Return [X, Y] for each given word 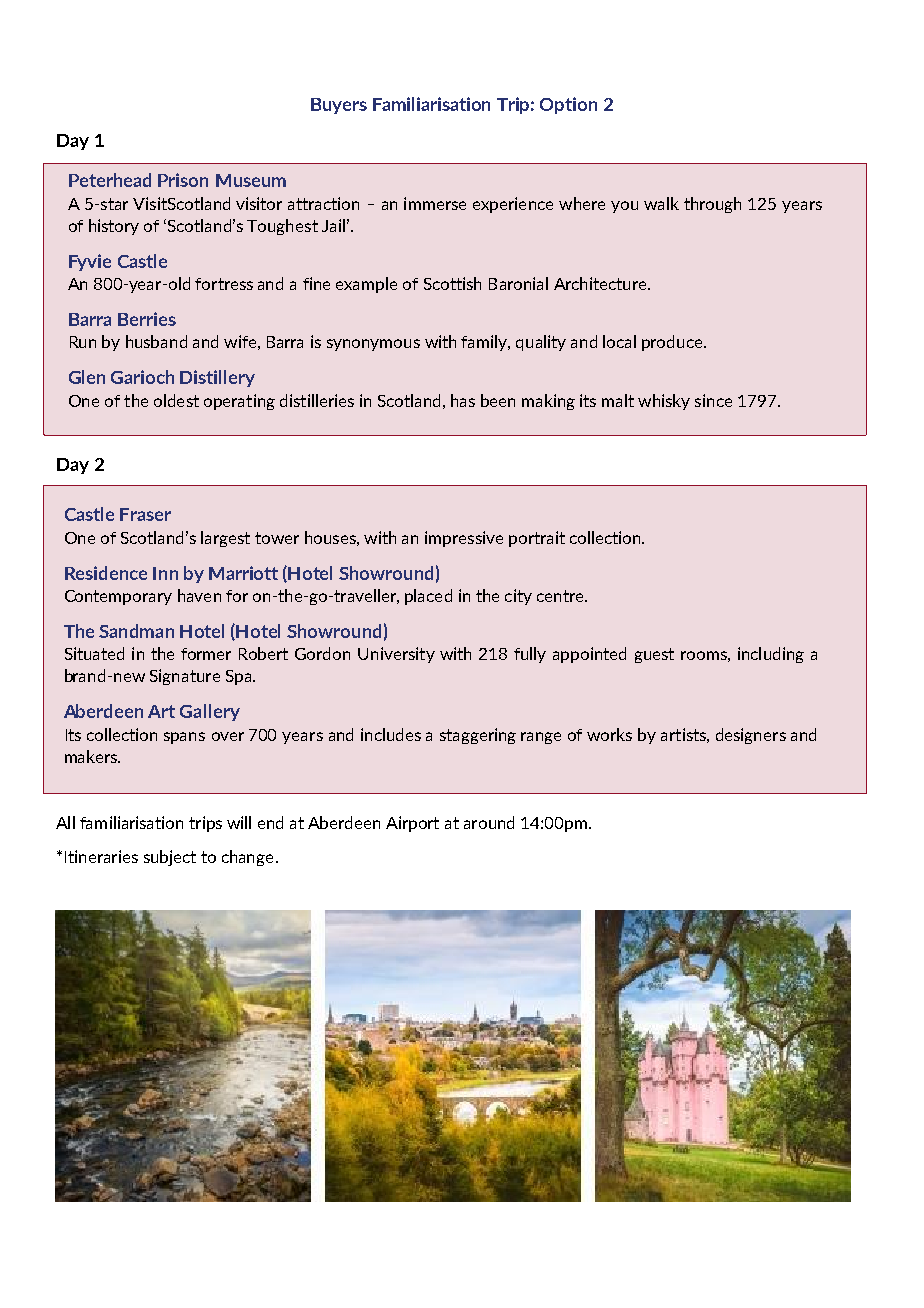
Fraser [145, 514]
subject [170, 858]
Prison [183, 180]
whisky [664, 402]
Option [568, 105]
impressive [464, 539]
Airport [412, 824]
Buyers [339, 106]
